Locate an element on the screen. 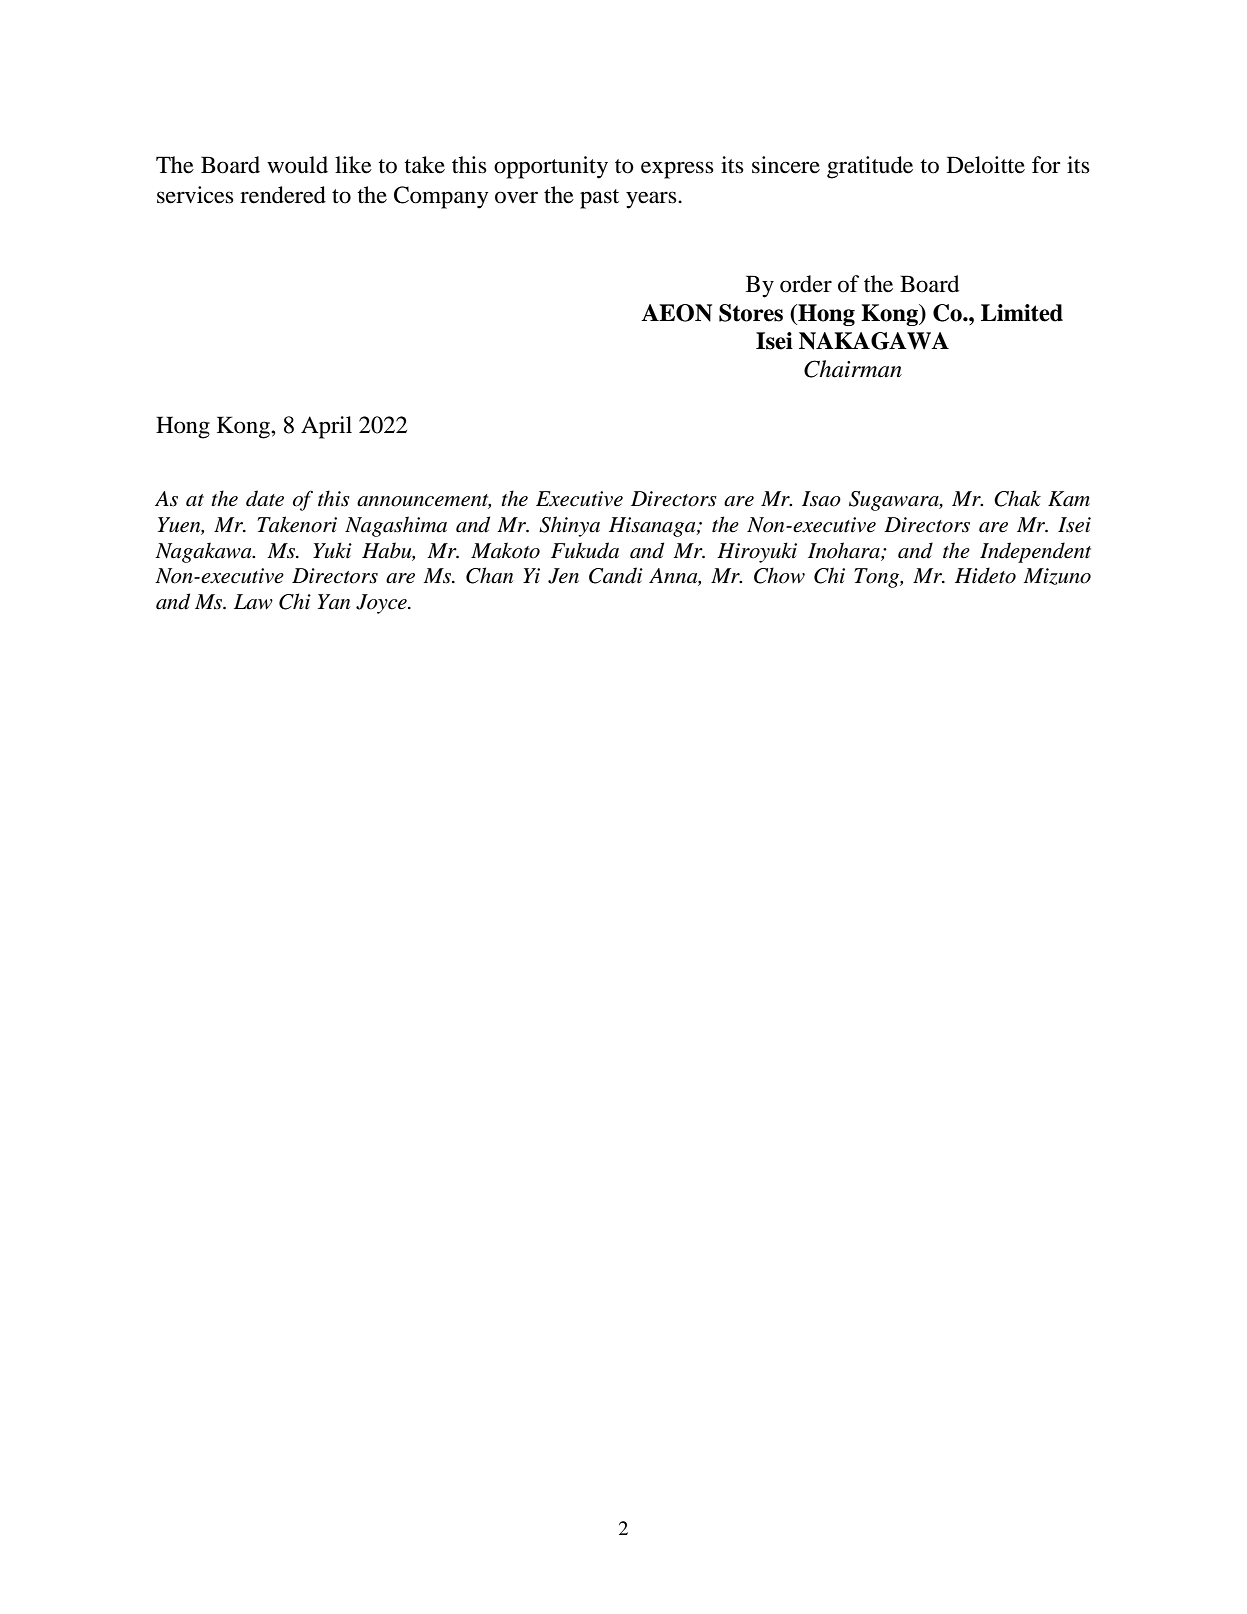 The height and width of the screenshot is (1614, 1247). express is located at coordinates (677, 170).
